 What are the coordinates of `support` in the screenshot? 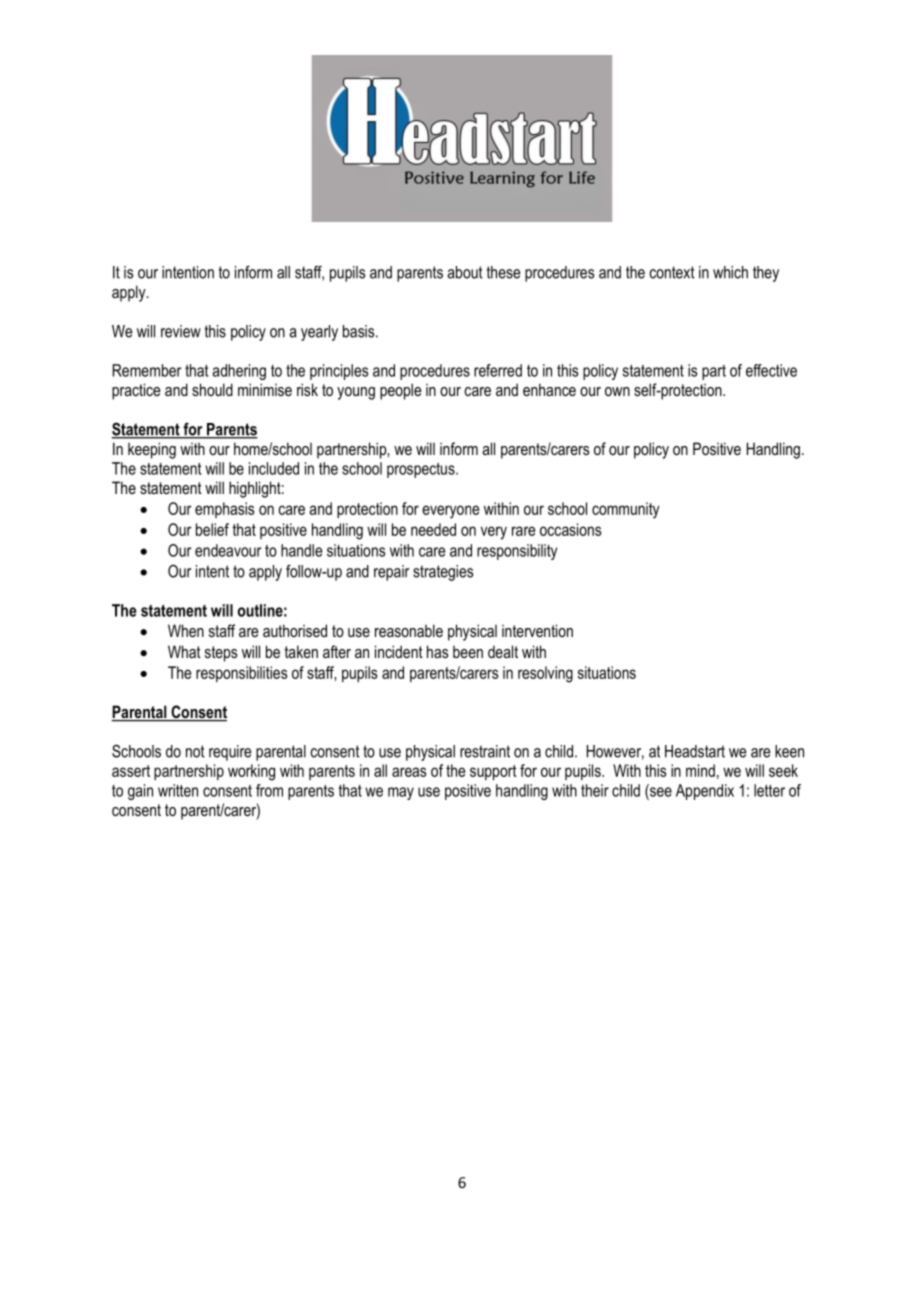 It's located at (493, 772).
